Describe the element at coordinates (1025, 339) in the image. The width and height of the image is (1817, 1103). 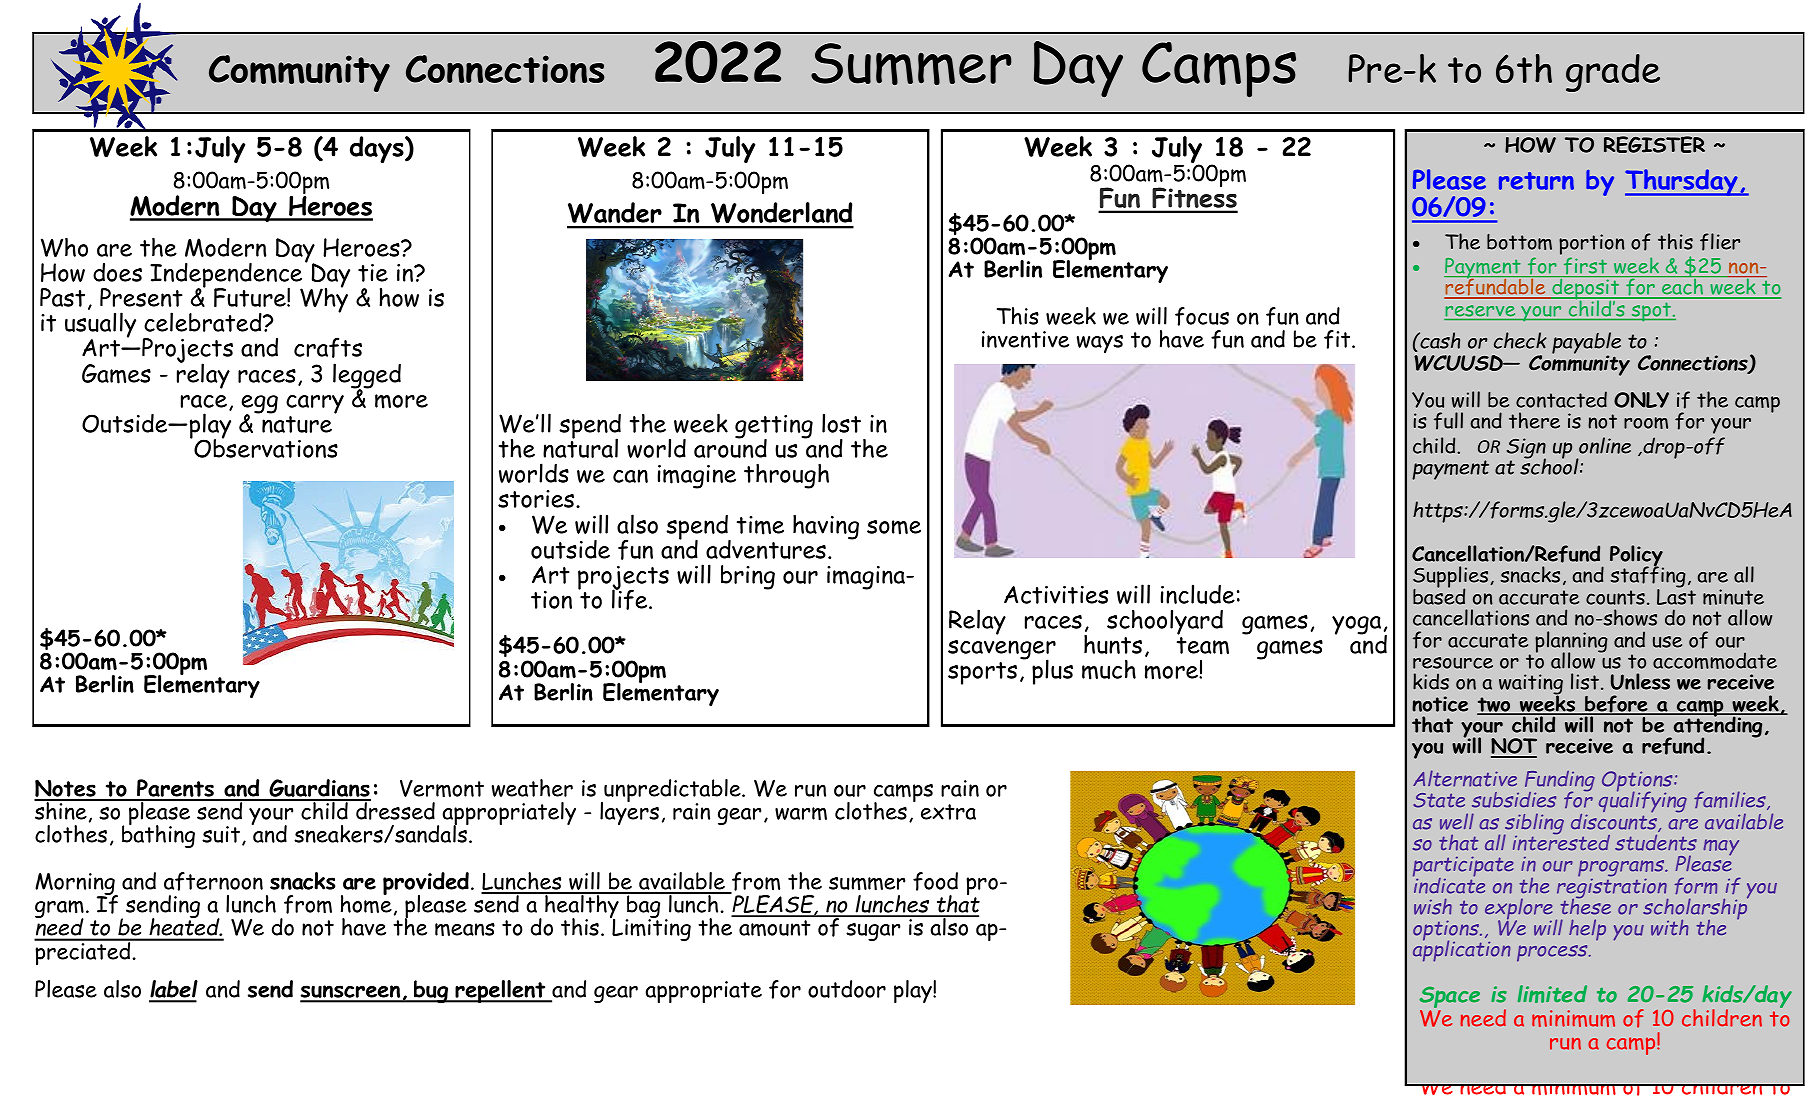
I see `inventive` at that location.
